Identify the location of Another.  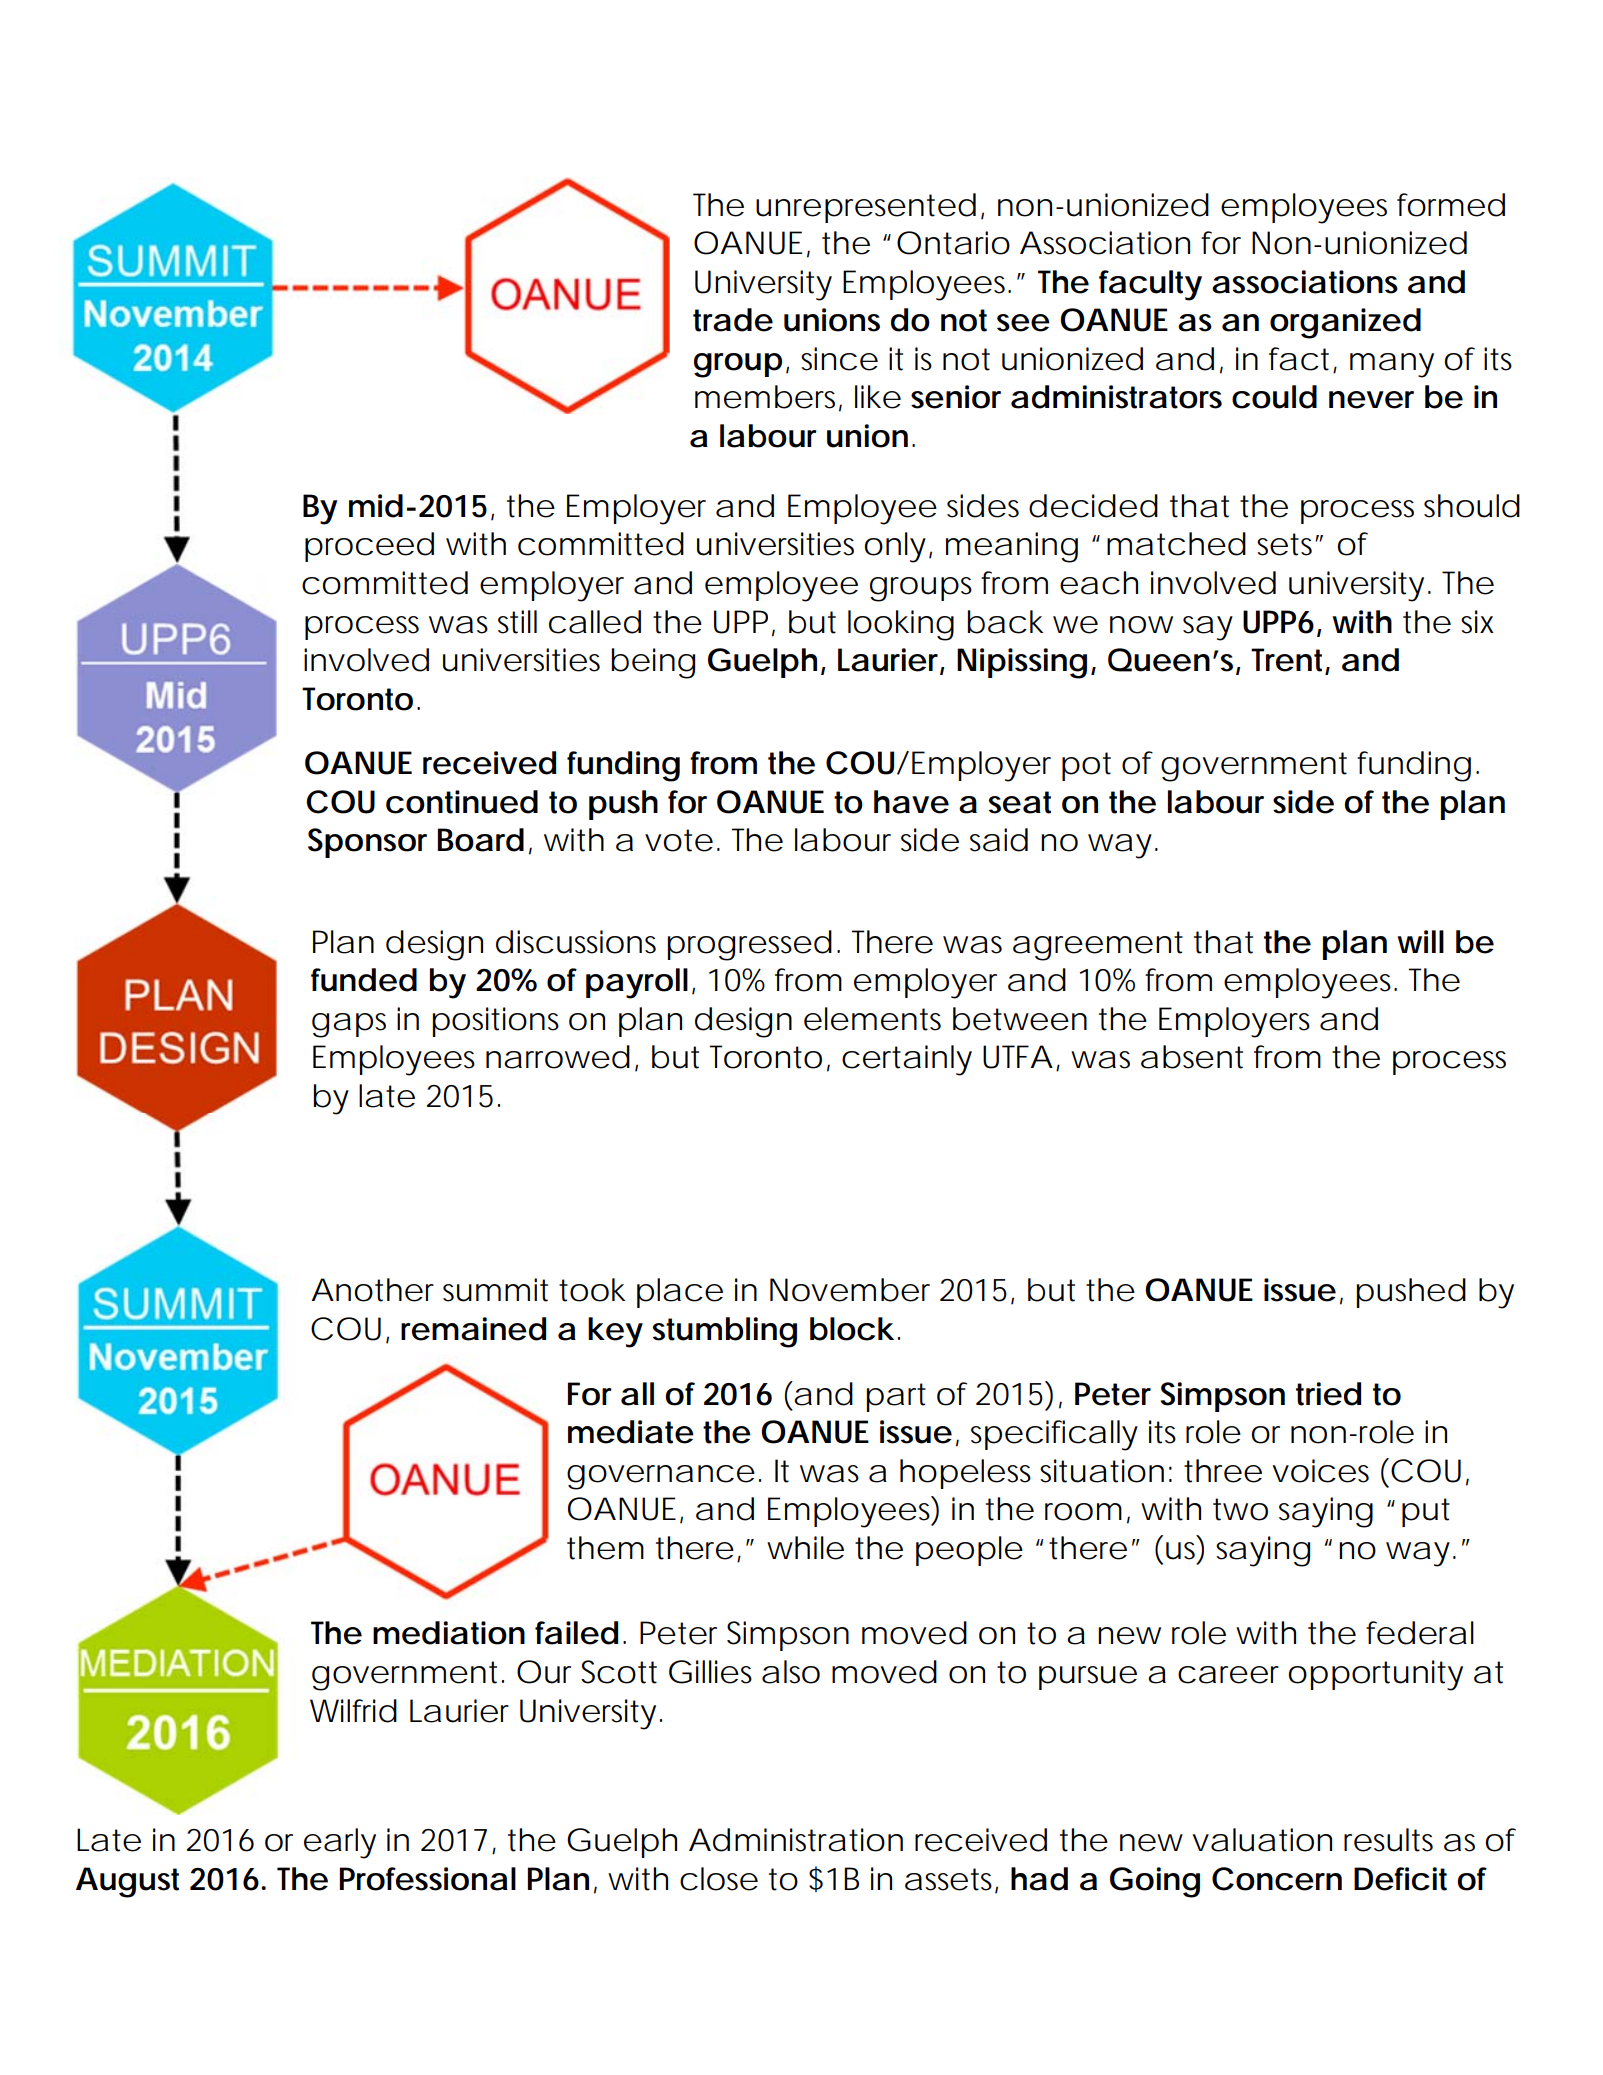
(372, 1290).
